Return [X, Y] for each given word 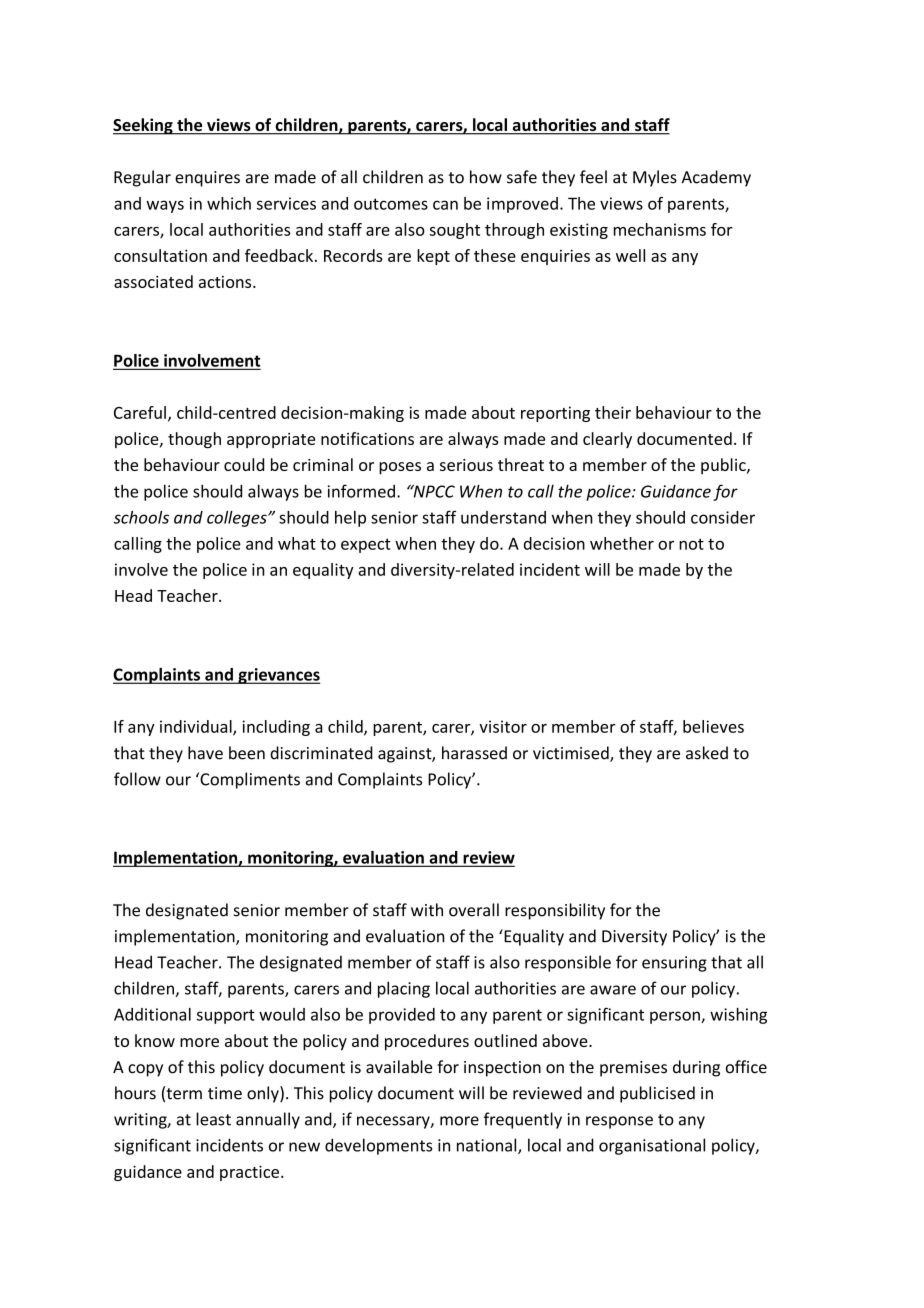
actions [226, 282]
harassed [474, 753]
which [229, 203]
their [613, 412]
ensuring [674, 964]
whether [622, 543]
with [427, 910]
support [226, 1016]
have [205, 753]
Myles [655, 178]
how [486, 177]
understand [503, 517]
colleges [238, 519]
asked [707, 753]
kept [433, 257]
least [213, 1119]
